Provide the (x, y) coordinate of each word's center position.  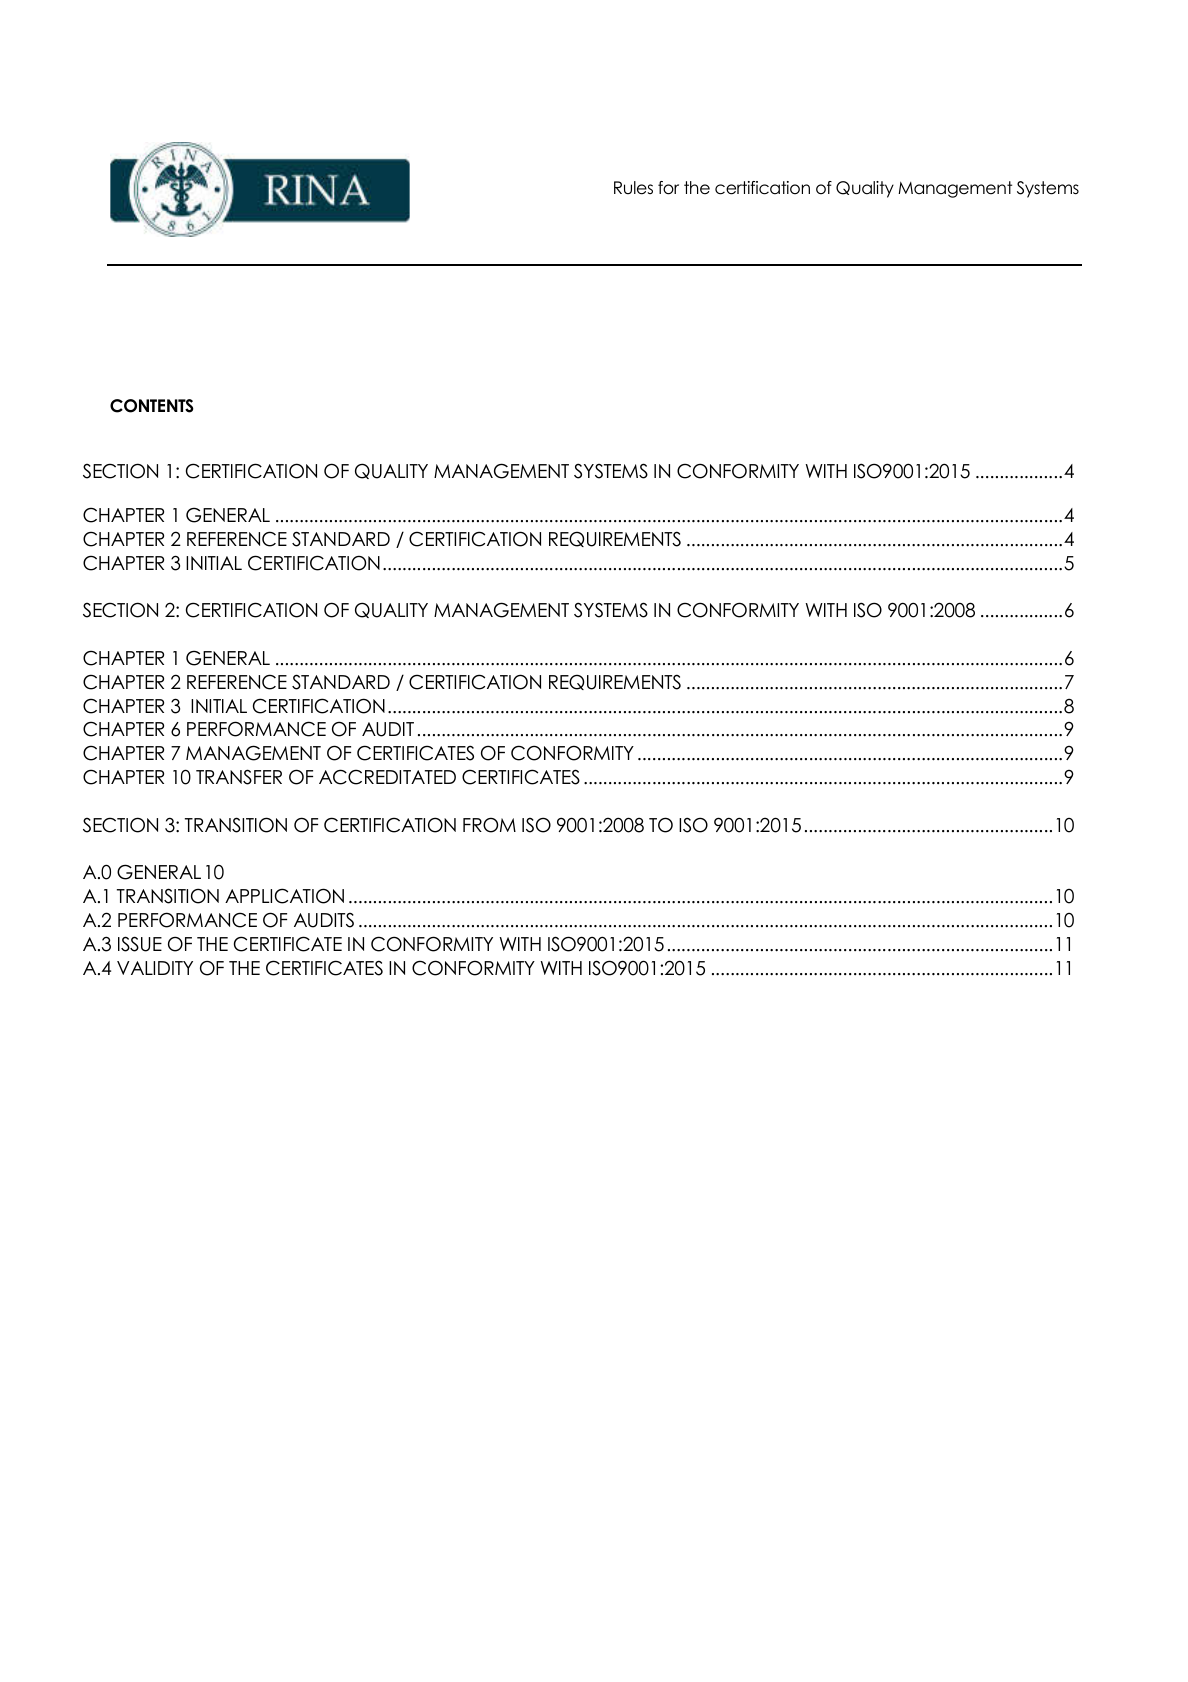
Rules (633, 188)
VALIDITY (155, 968)
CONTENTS (152, 406)
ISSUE (140, 944)
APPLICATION (284, 896)
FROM (489, 825)
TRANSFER (239, 777)
